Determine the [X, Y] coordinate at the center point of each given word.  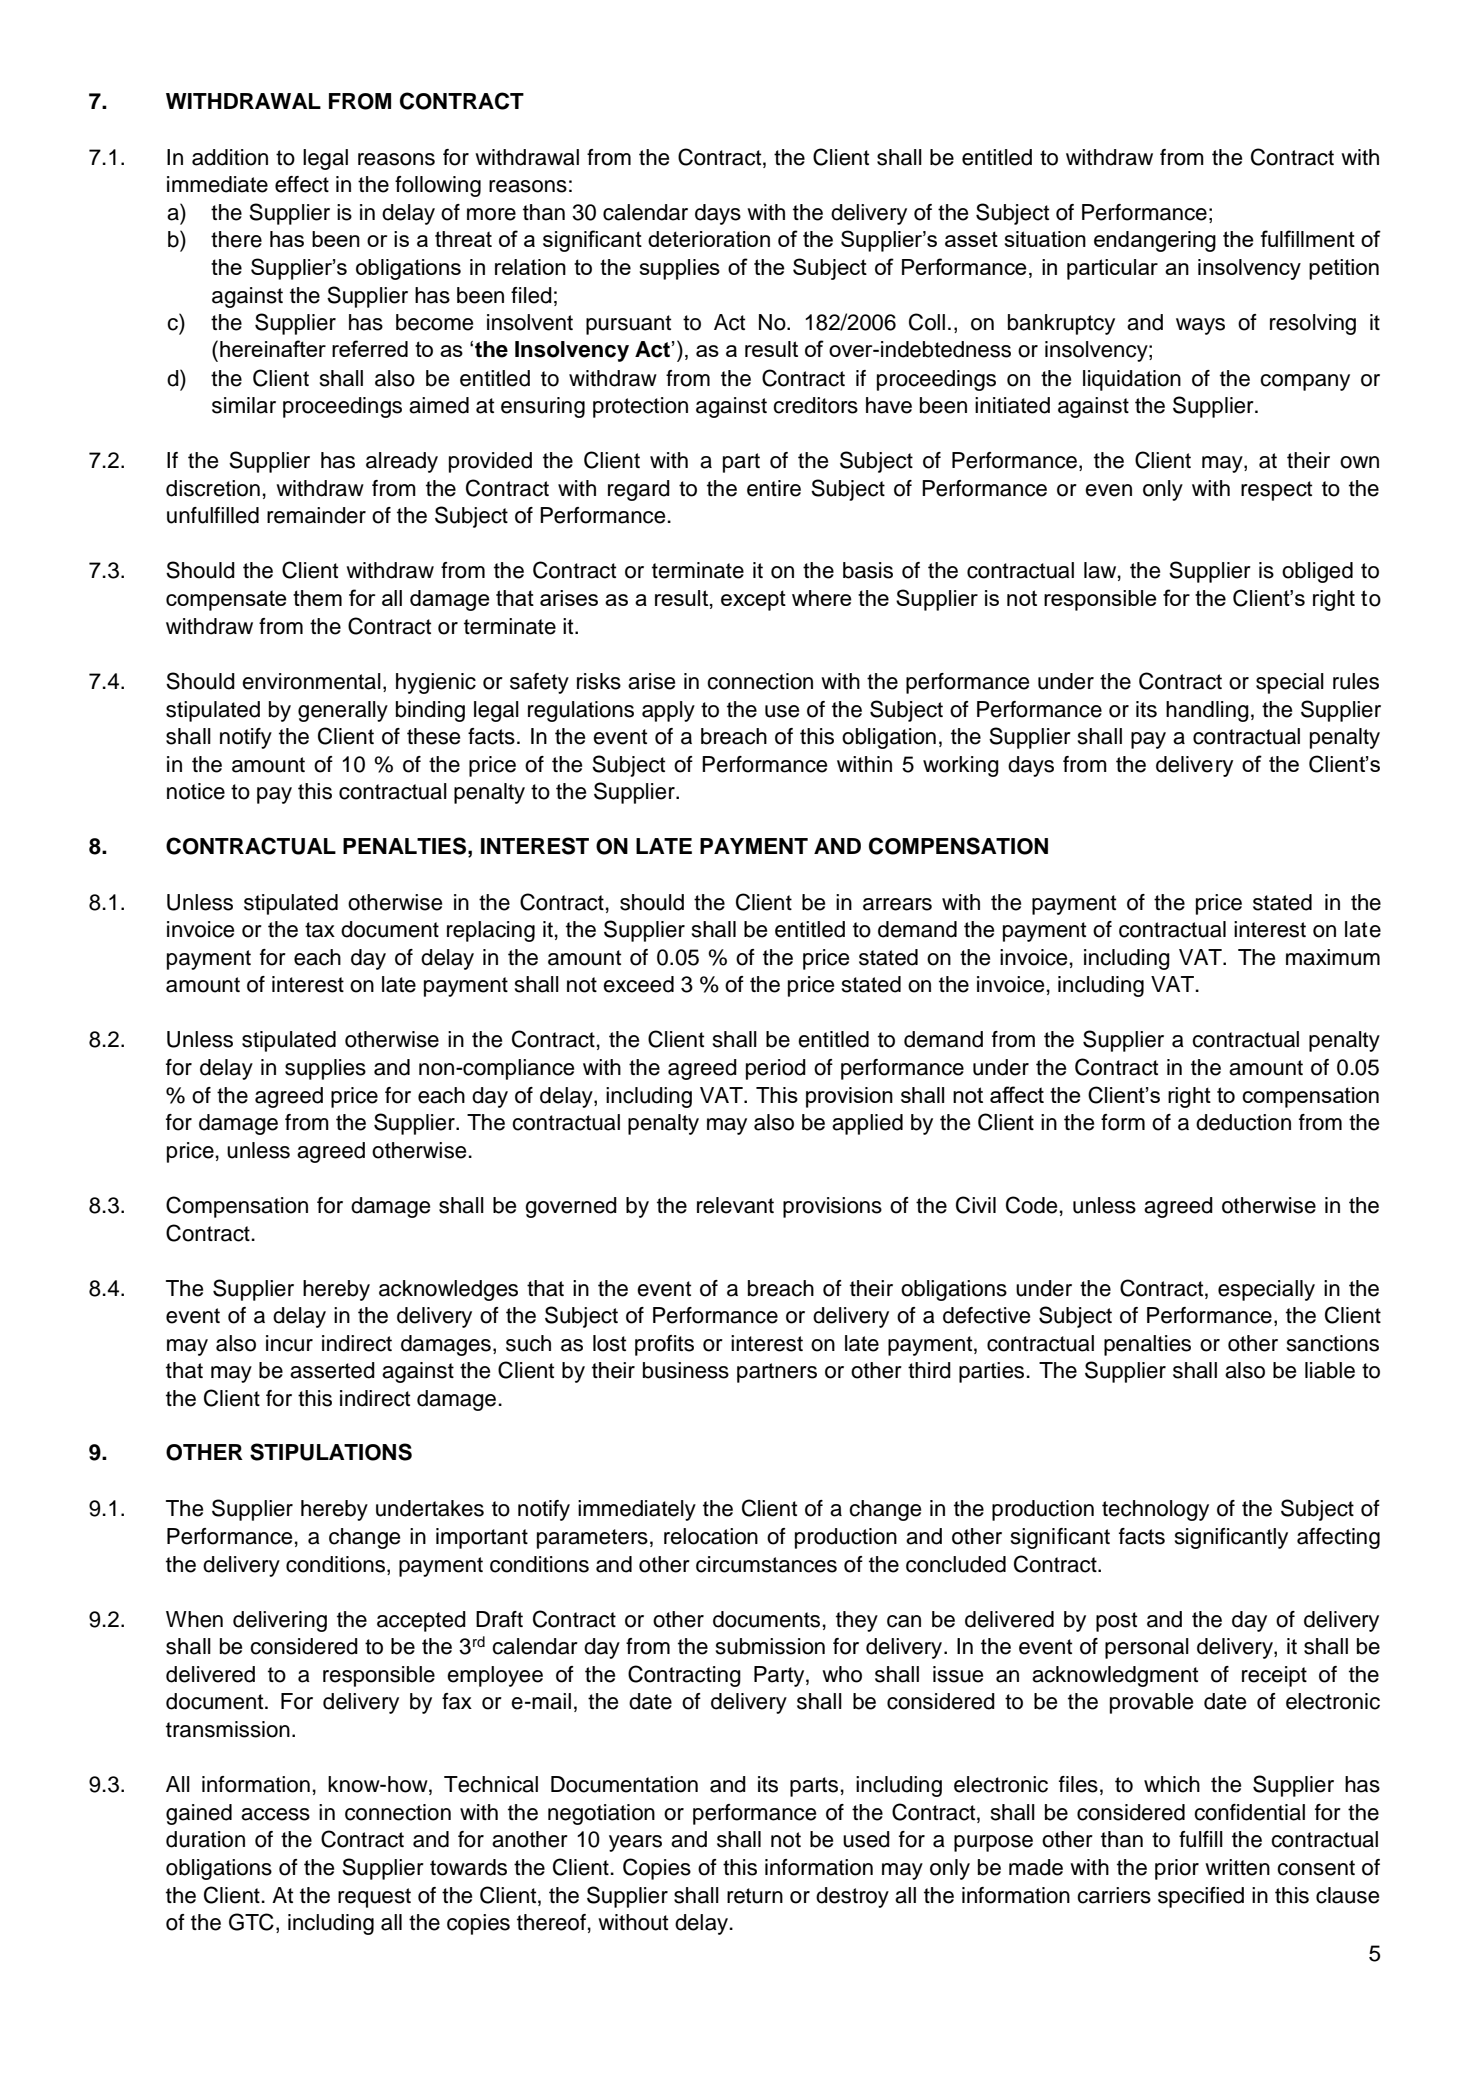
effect [302, 184]
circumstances [766, 1564]
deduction [1243, 1122]
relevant [735, 1205]
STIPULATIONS [331, 1452]
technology [1155, 1510]
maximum [1333, 957]
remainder [316, 515]
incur [289, 1343]
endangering [1155, 241]
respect [1276, 491]
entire [774, 488]
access [275, 1814]
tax [320, 930]
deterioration [709, 239]
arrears [897, 904]
